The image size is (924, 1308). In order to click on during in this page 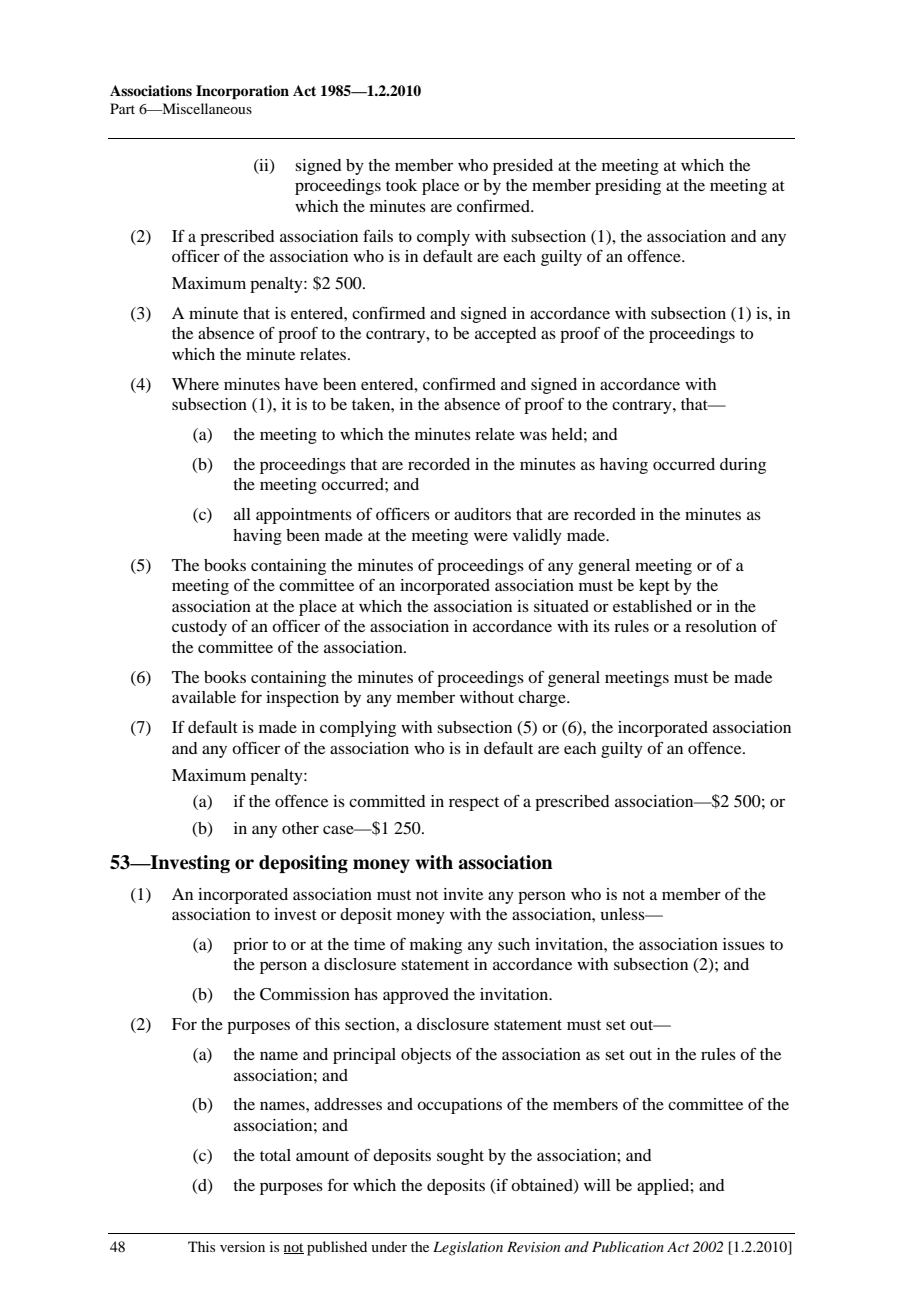, I will do `click(743, 466)`.
